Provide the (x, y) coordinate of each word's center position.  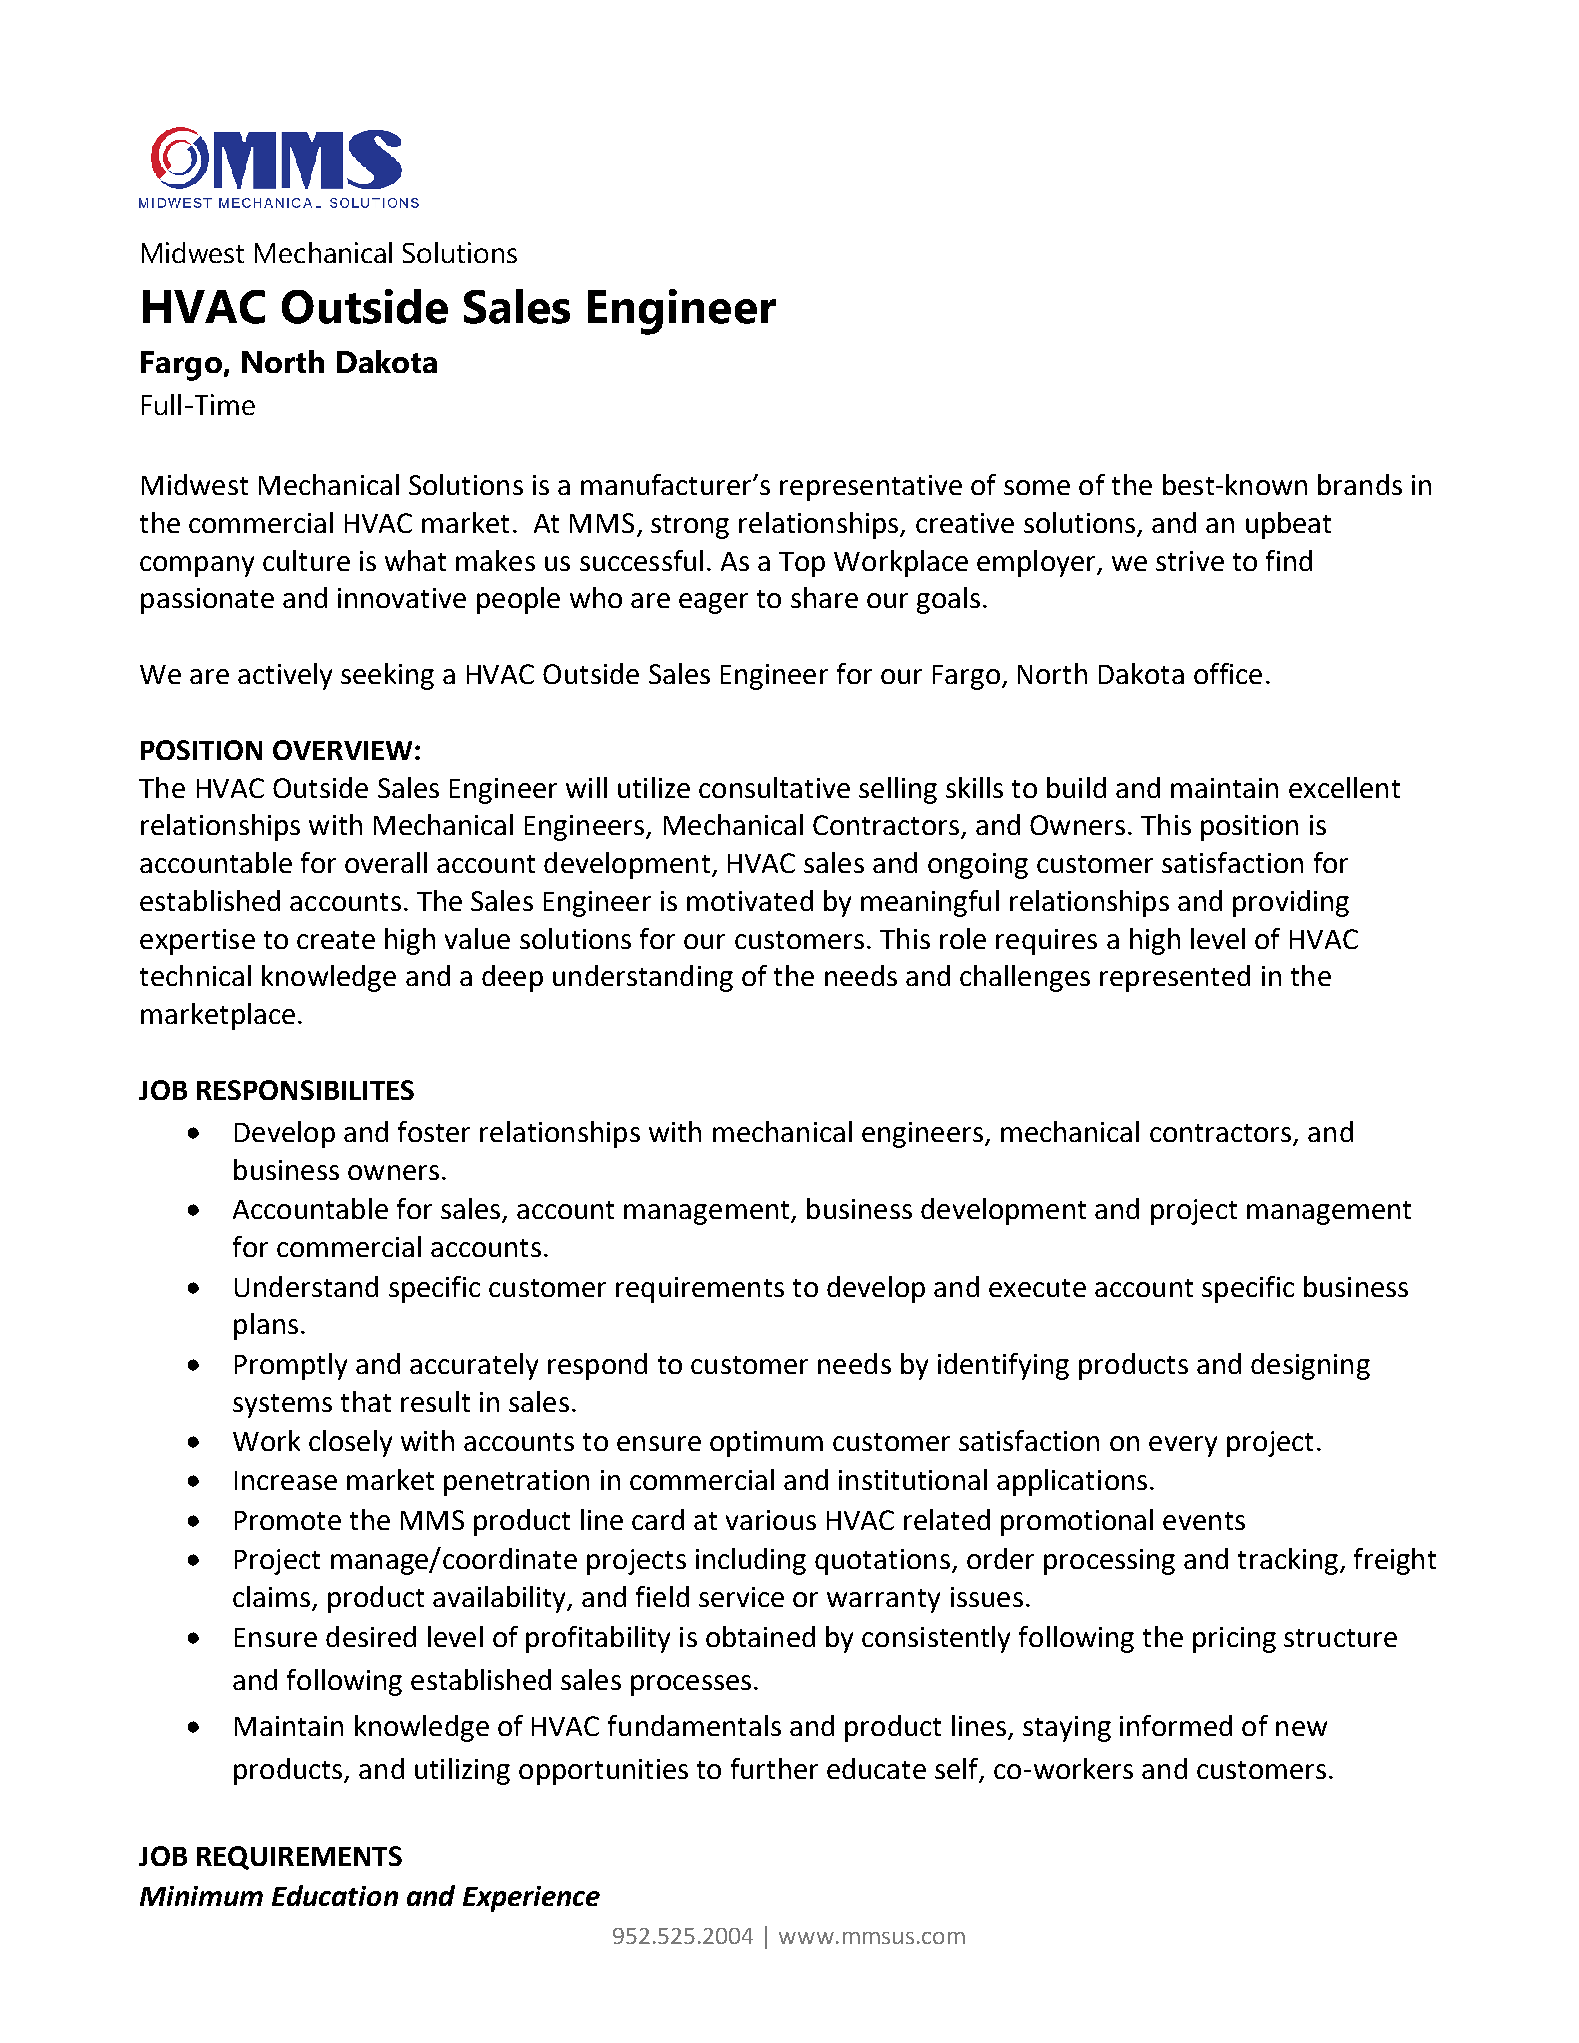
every (1183, 1446)
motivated (750, 900)
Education (335, 1895)
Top (802, 564)
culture (306, 560)
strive (1190, 561)
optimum (766, 1444)
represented (1175, 978)
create (336, 940)
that (366, 1401)
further (774, 1768)
